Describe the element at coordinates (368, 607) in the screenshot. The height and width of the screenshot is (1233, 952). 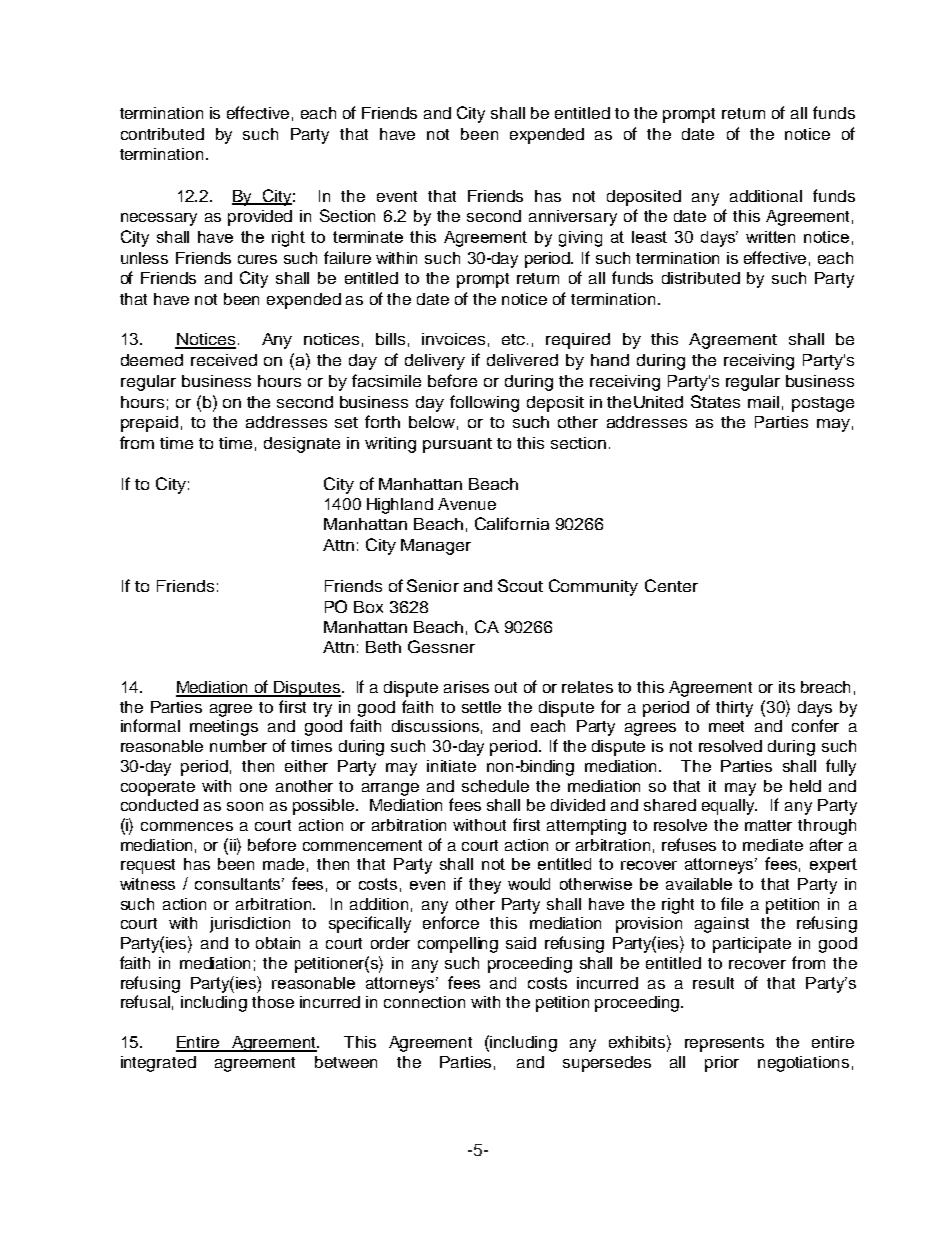
I see `Box` at that location.
